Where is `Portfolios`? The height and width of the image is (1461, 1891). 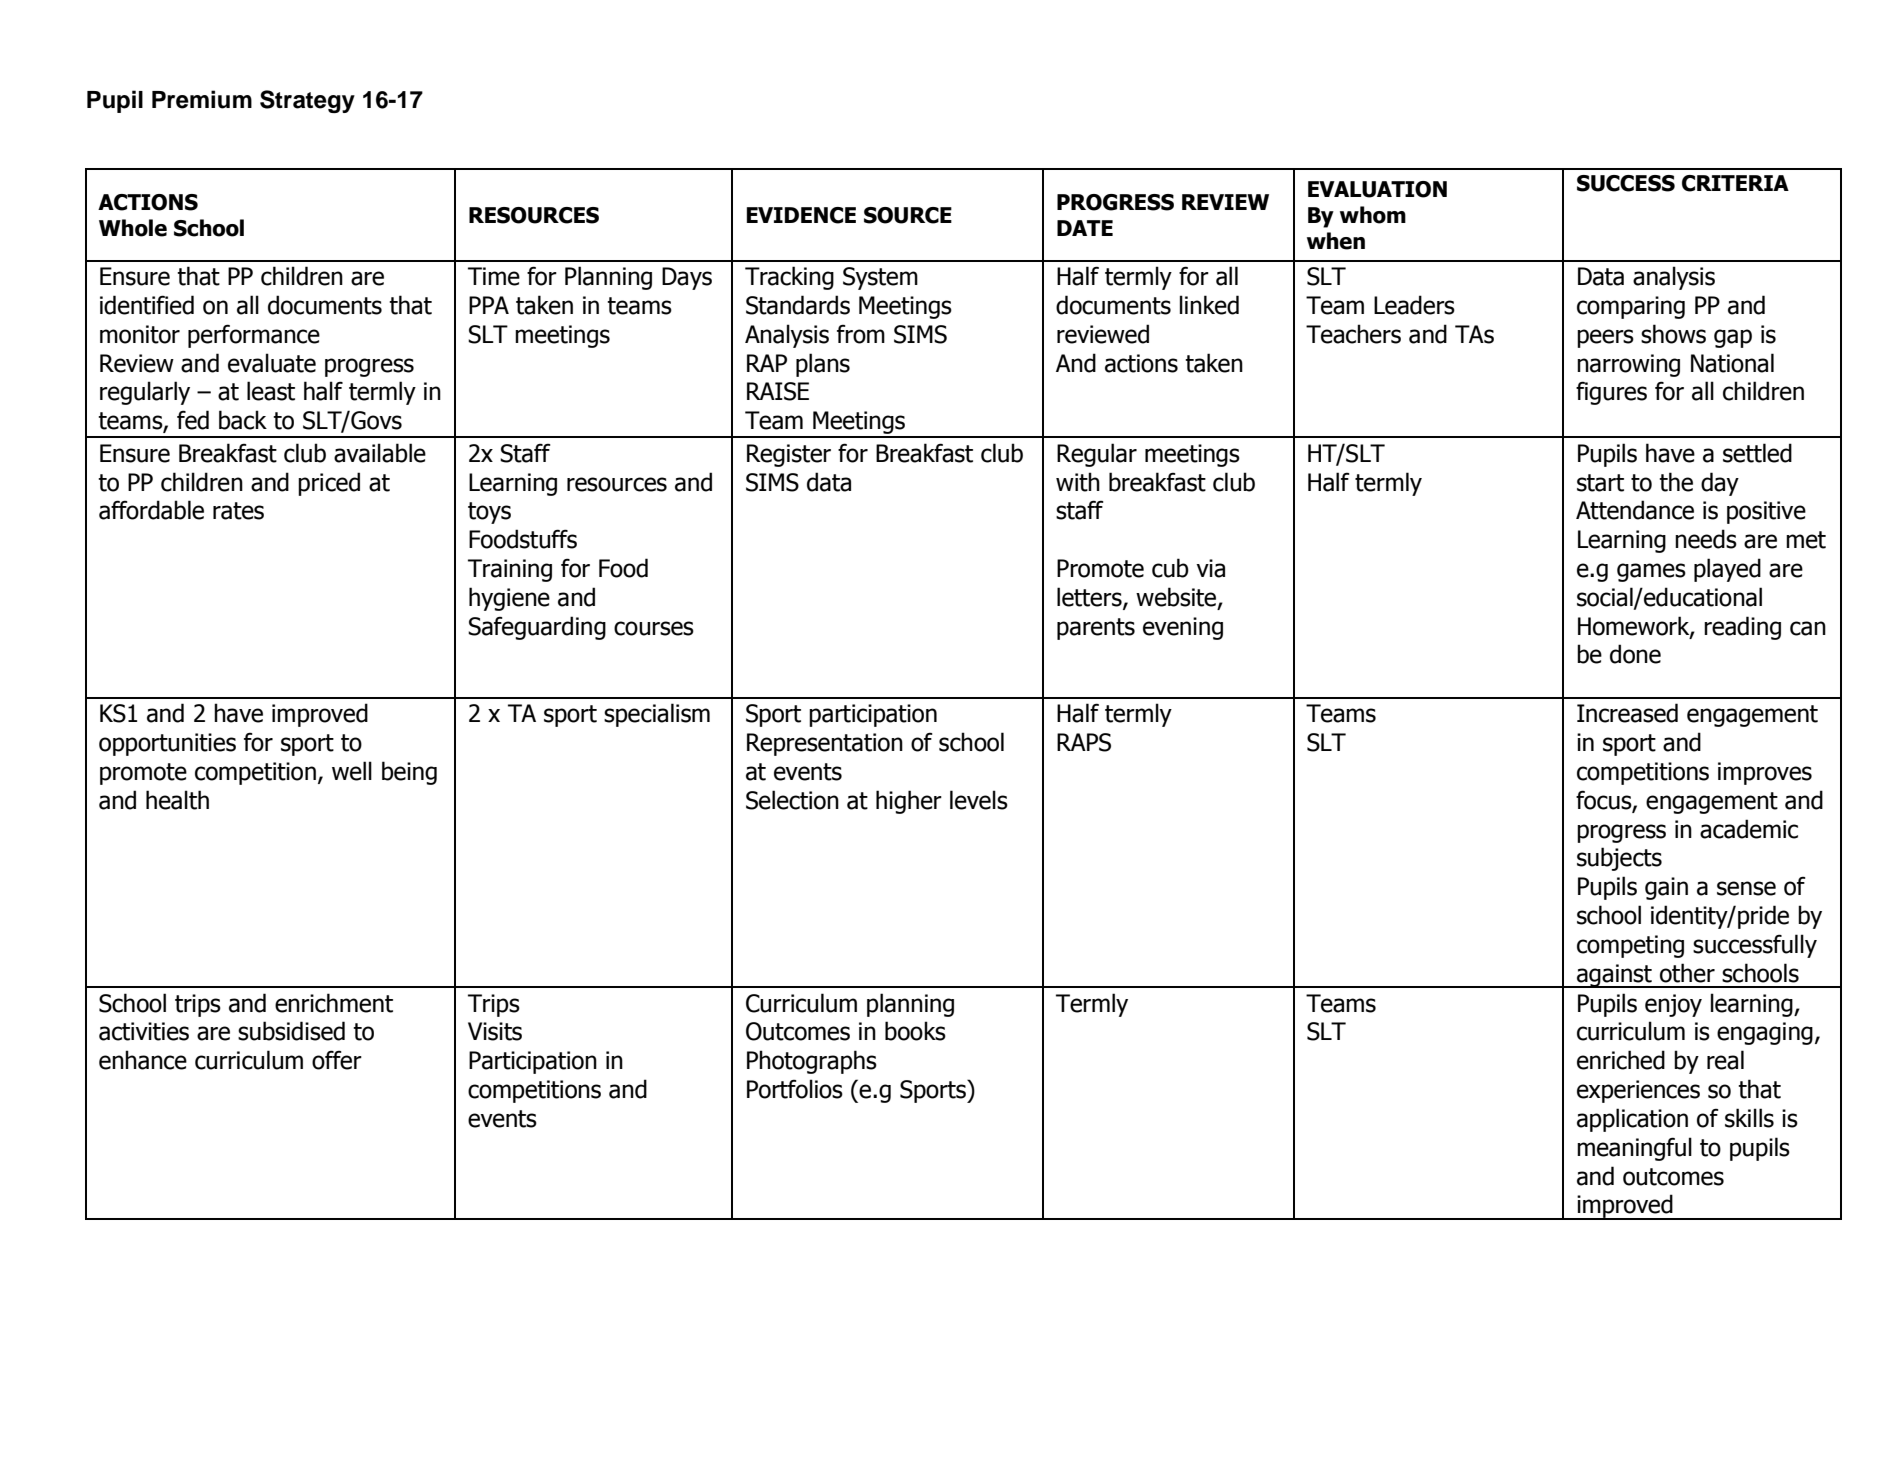
Portfolios is located at coordinates (795, 1089).
